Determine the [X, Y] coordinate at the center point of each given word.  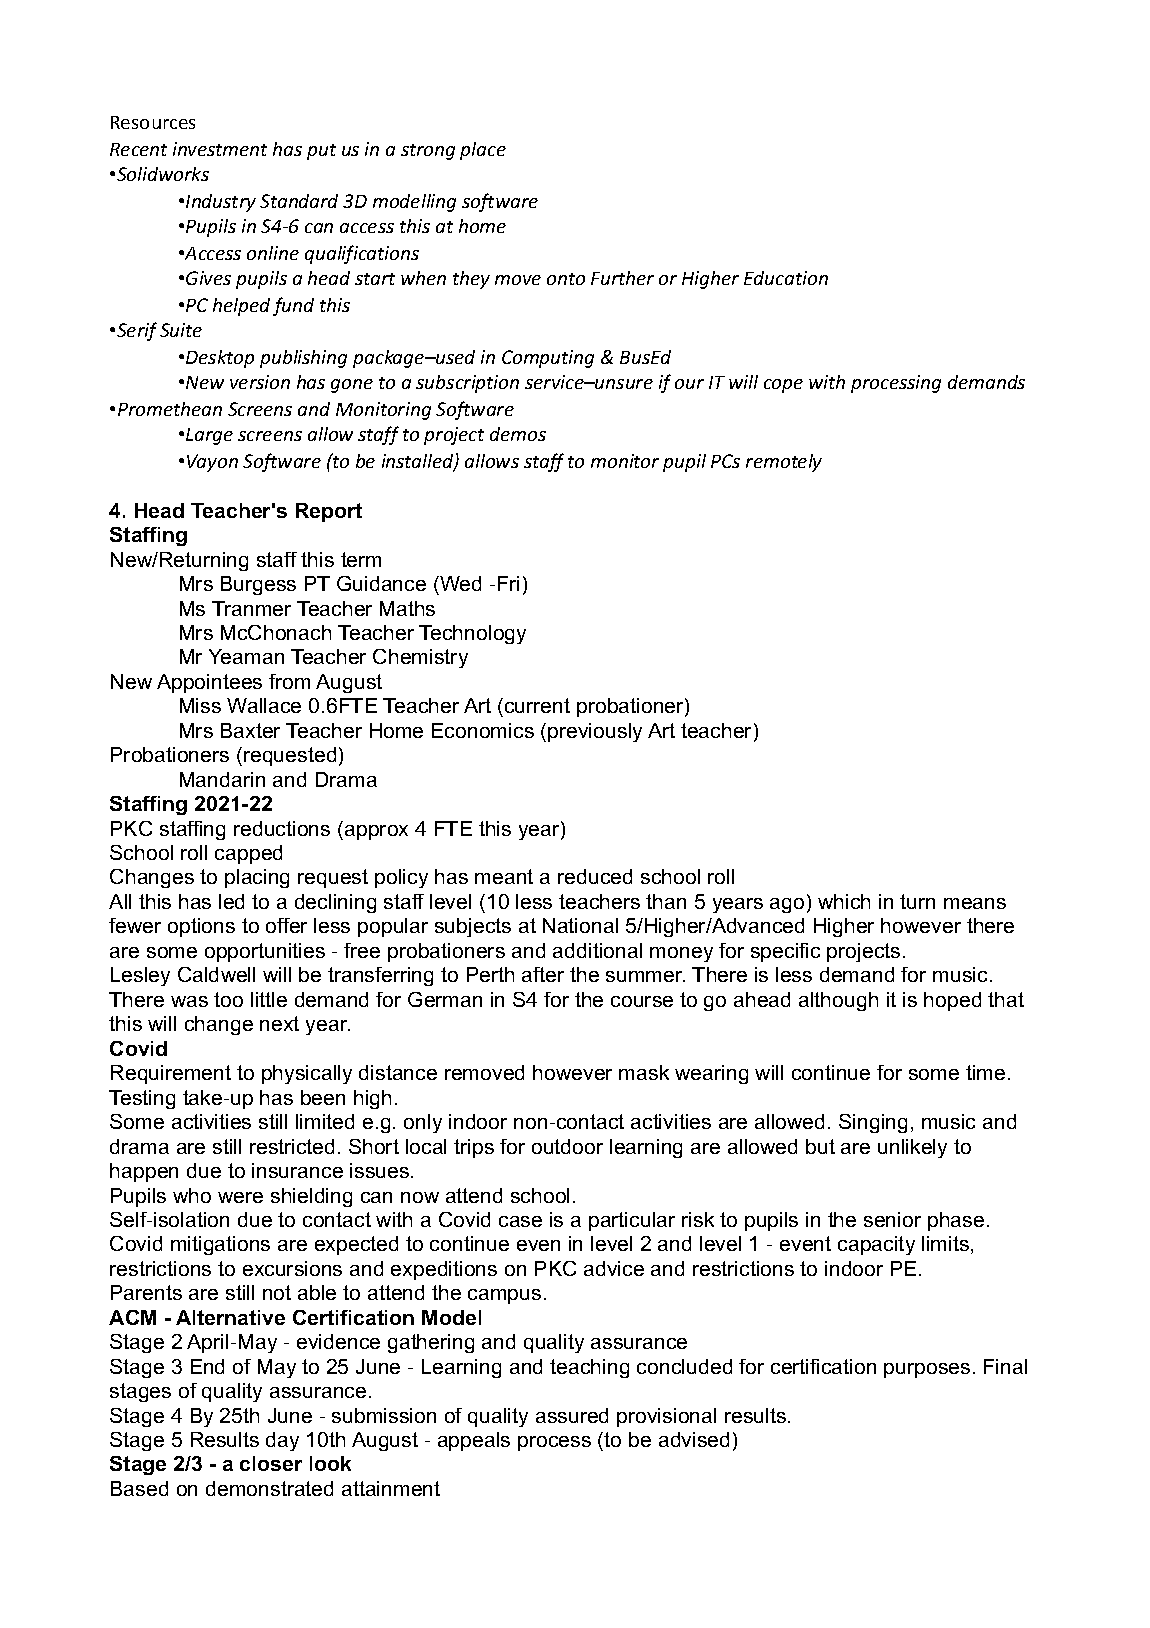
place [483, 151]
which [844, 901]
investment [220, 149]
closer [271, 1463]
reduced [595, 876]
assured [572, 1415]
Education [786, 278]
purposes [927, 1370]
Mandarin [222, 779]
